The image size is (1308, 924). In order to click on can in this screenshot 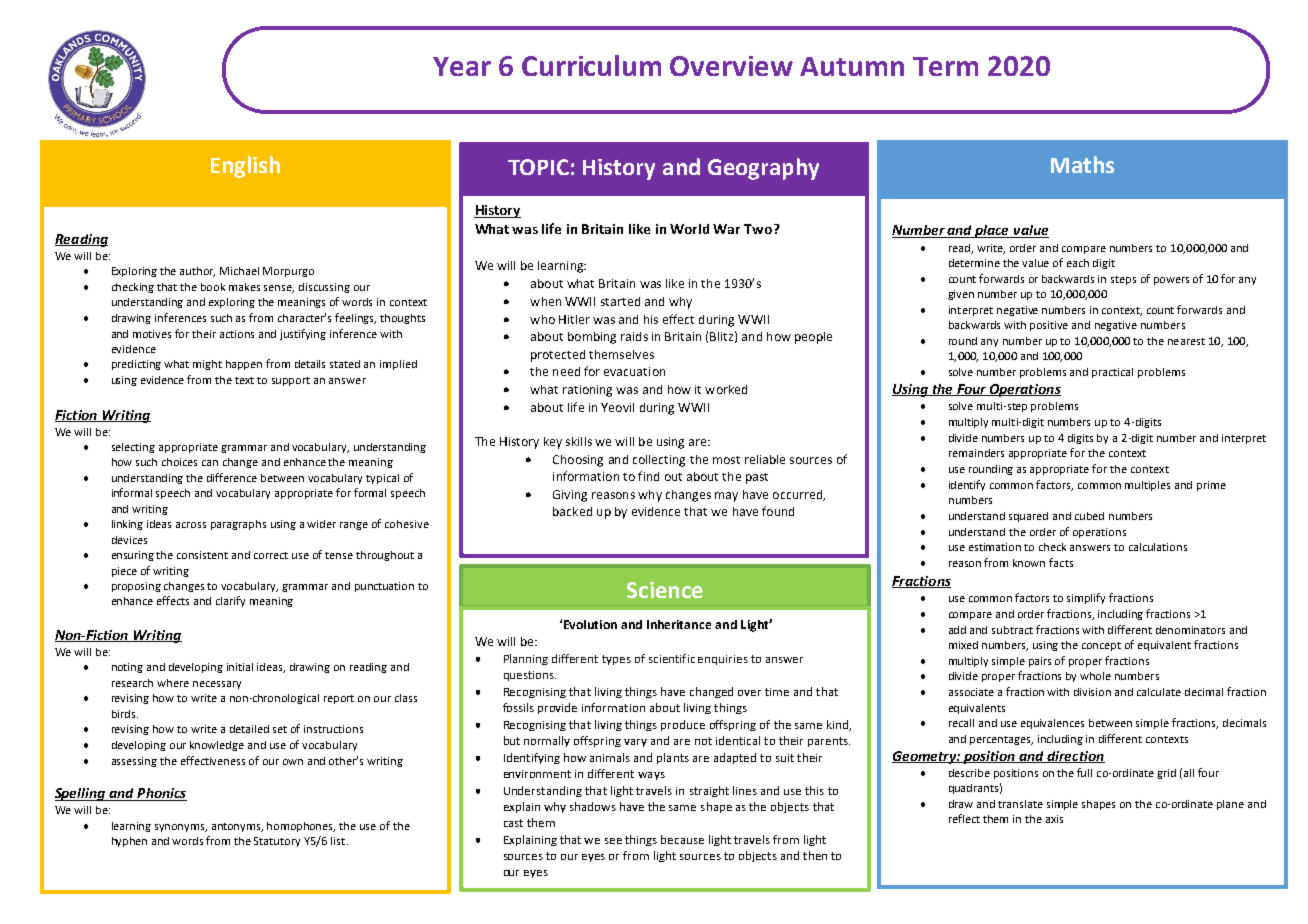, I will do `click(210, 463)`.
